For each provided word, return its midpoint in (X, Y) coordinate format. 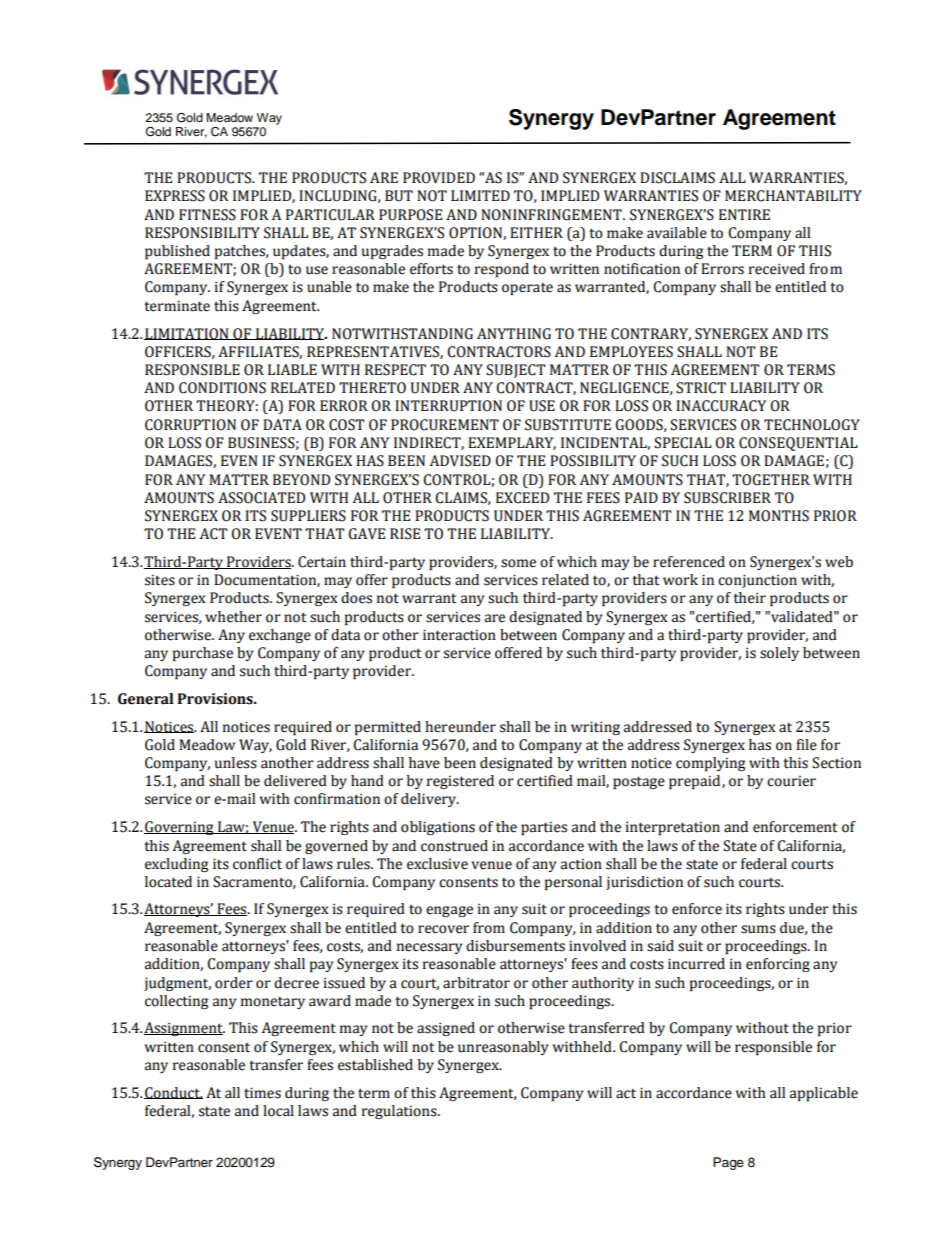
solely (779, 654)
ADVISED (460, 461)
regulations (400, 1112)
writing (595, 728)
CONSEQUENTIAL (798, 444)
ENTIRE (744, 214)
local (278, 1111)
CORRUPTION (190, 425)
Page (728, 1163)
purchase (203, 654)
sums (758, 929)
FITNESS (207, 215)
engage (449, 911)
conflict (257, 864)
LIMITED (480, 195)
